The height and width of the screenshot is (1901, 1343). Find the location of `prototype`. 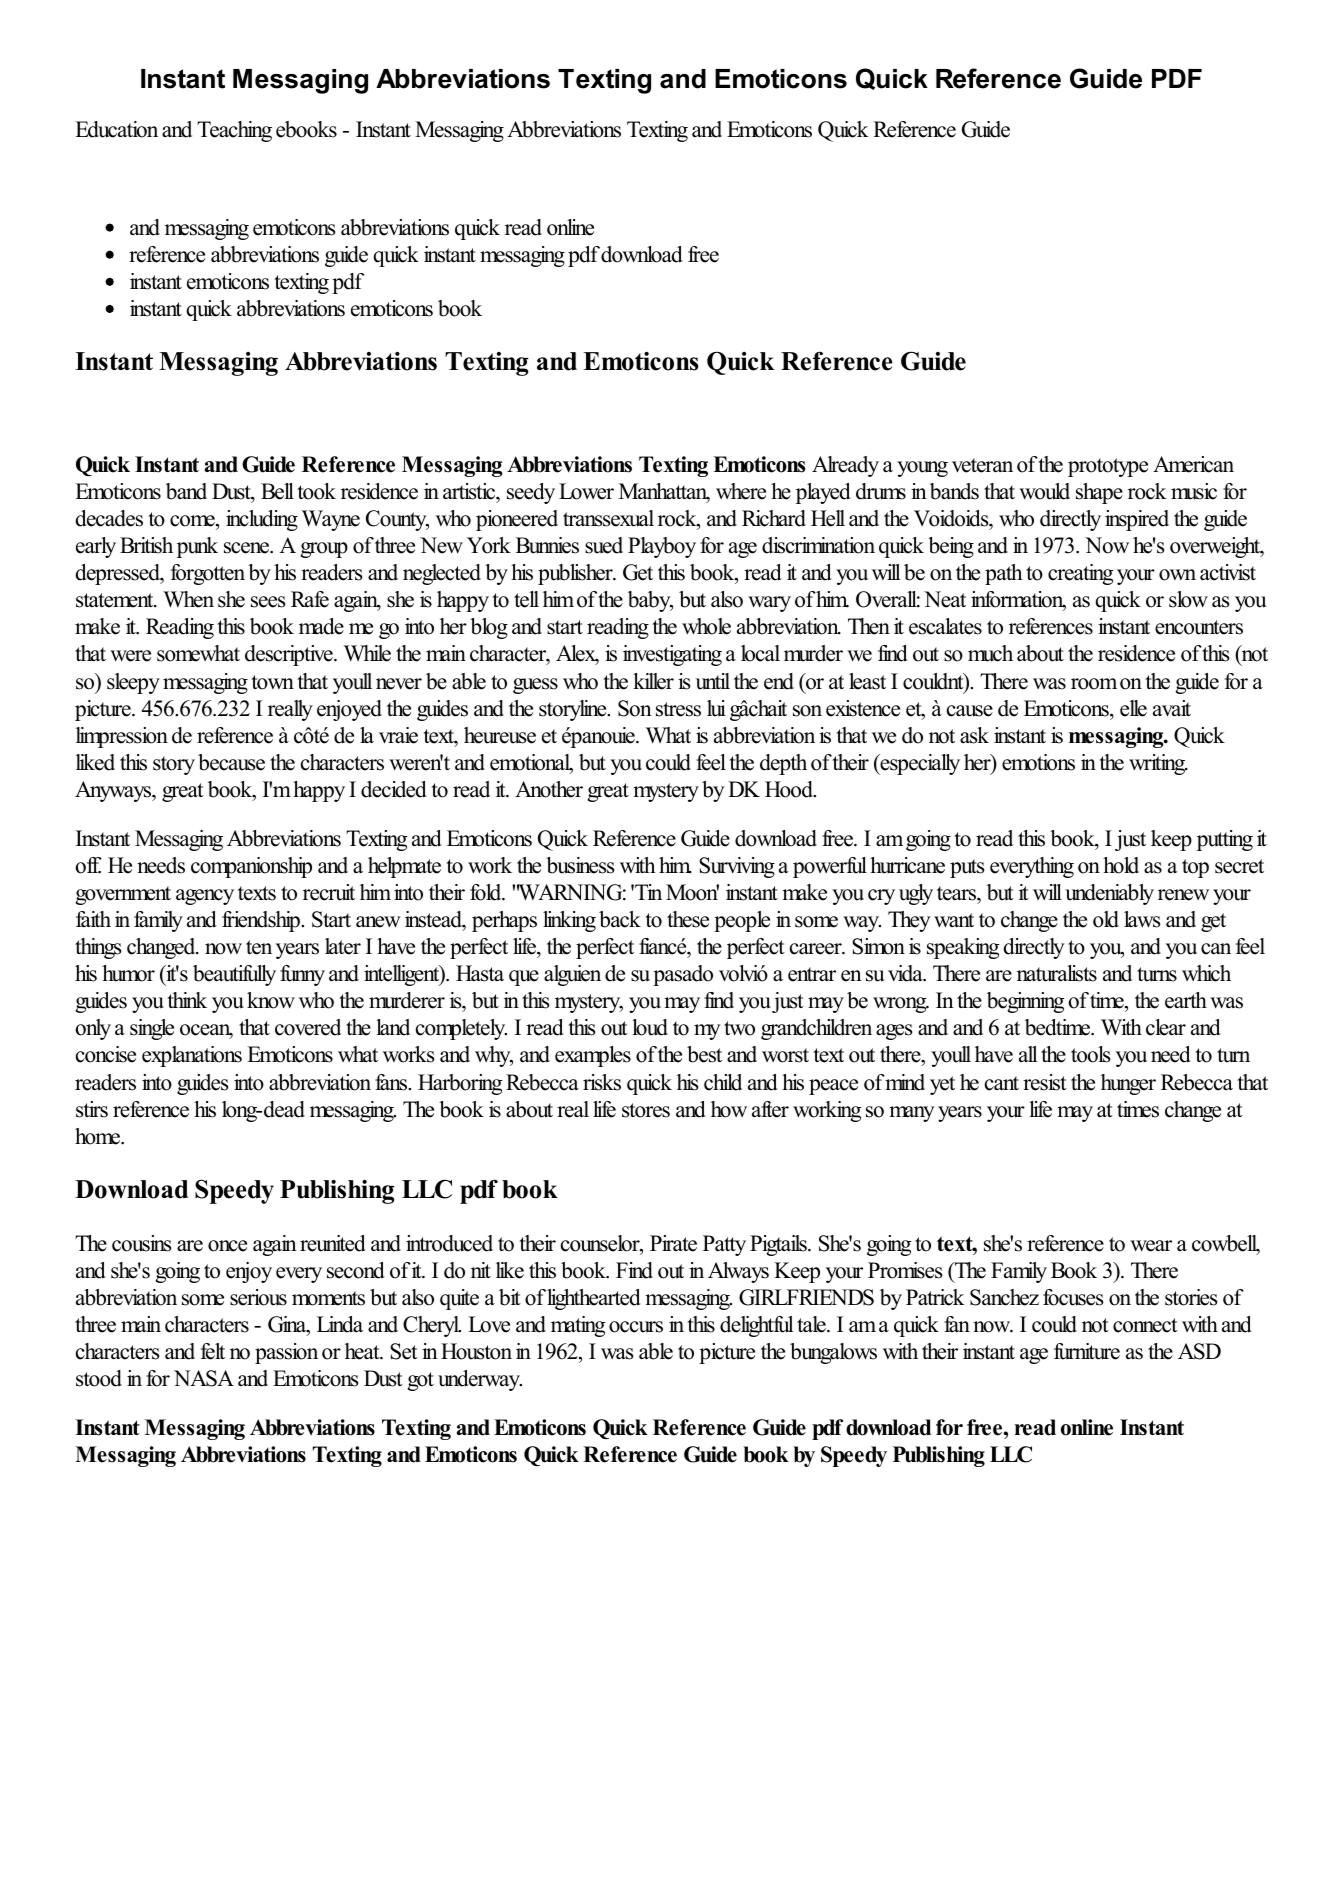

prototype is located at coordinates (1108, 467).
